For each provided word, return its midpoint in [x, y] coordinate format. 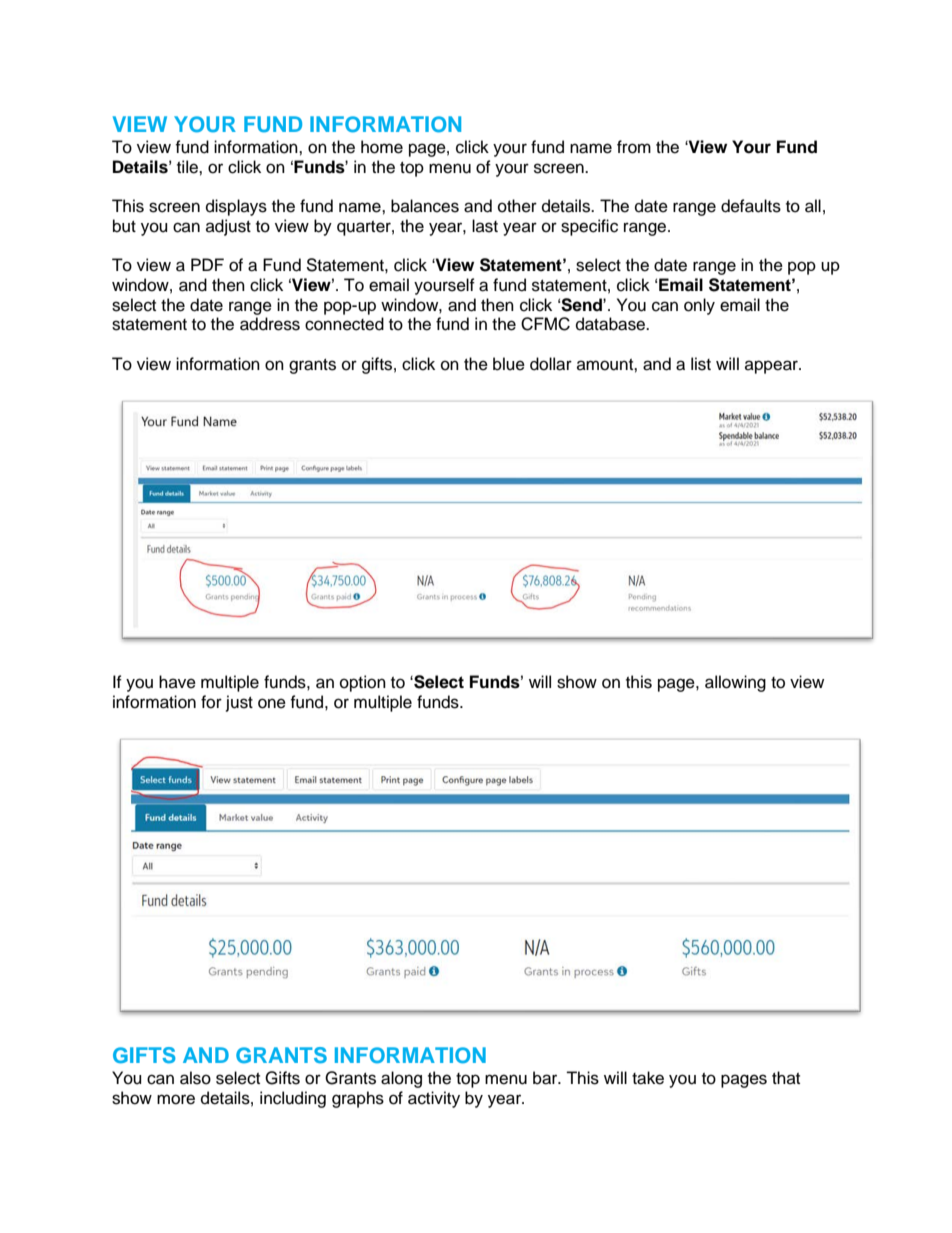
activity [434, 1099]
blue [509, 364]
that [786, 1077]
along [401, 1079]
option [363, 683]
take [648, 1078]
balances [425, 206]
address [270, 324]
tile [188, 167]
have [177, 682]
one [272, 703]
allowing [735, 683]
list [701, 364]
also [195, 1078]
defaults [751, 206]
